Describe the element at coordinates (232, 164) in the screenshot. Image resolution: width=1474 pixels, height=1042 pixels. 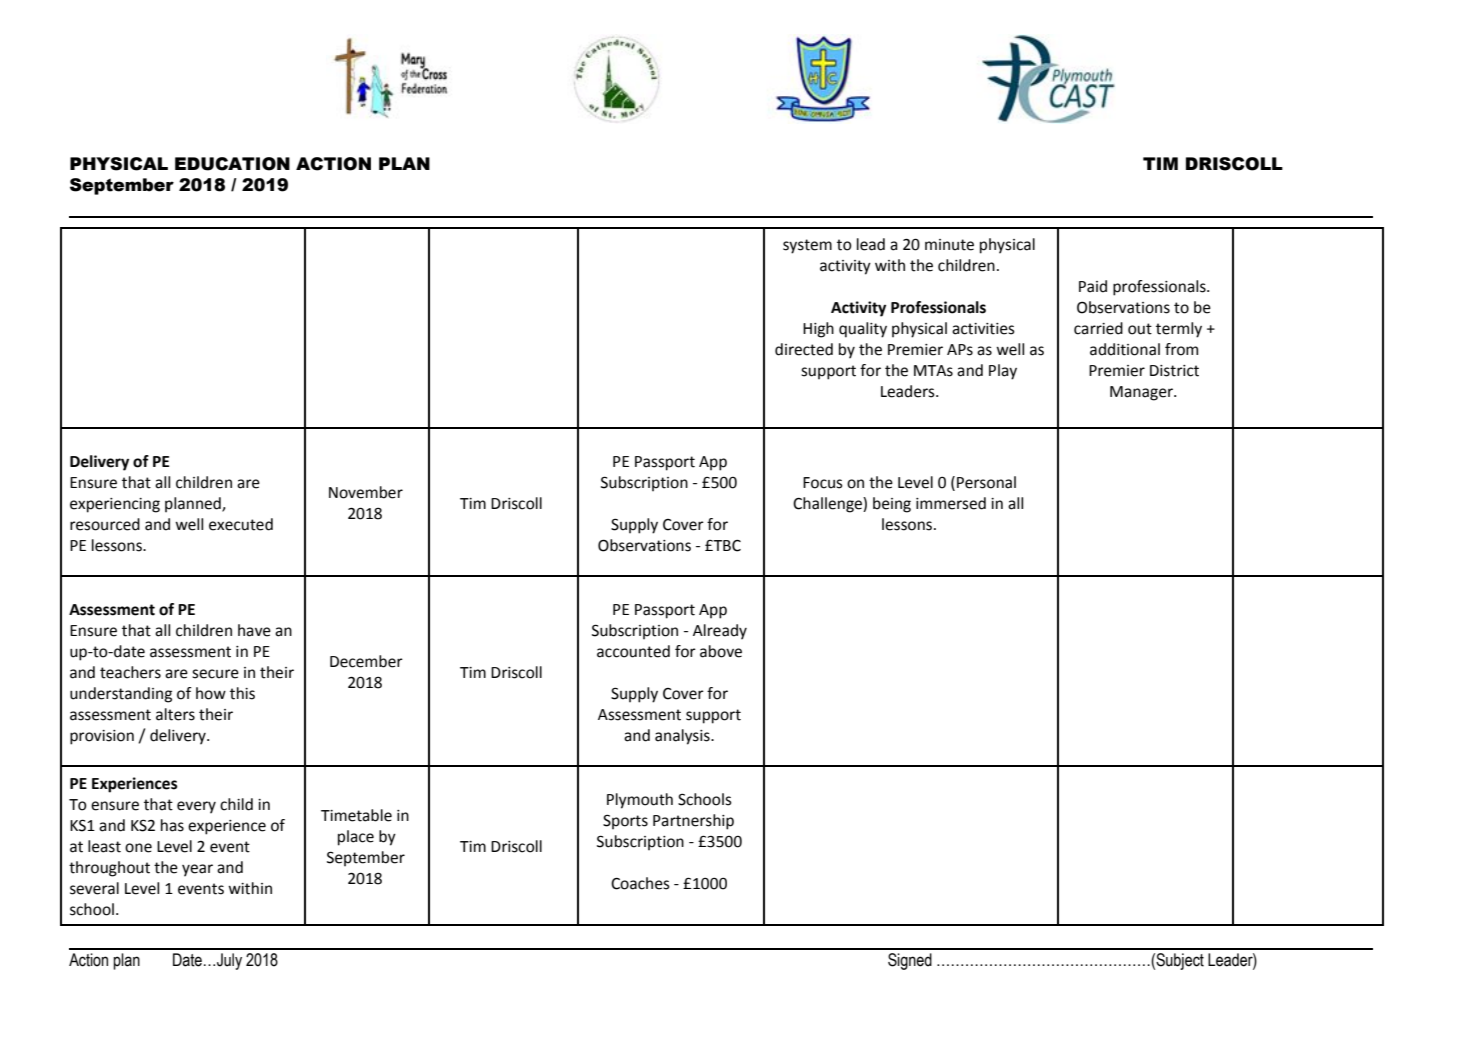
I see `EDUCATION` at that location.
